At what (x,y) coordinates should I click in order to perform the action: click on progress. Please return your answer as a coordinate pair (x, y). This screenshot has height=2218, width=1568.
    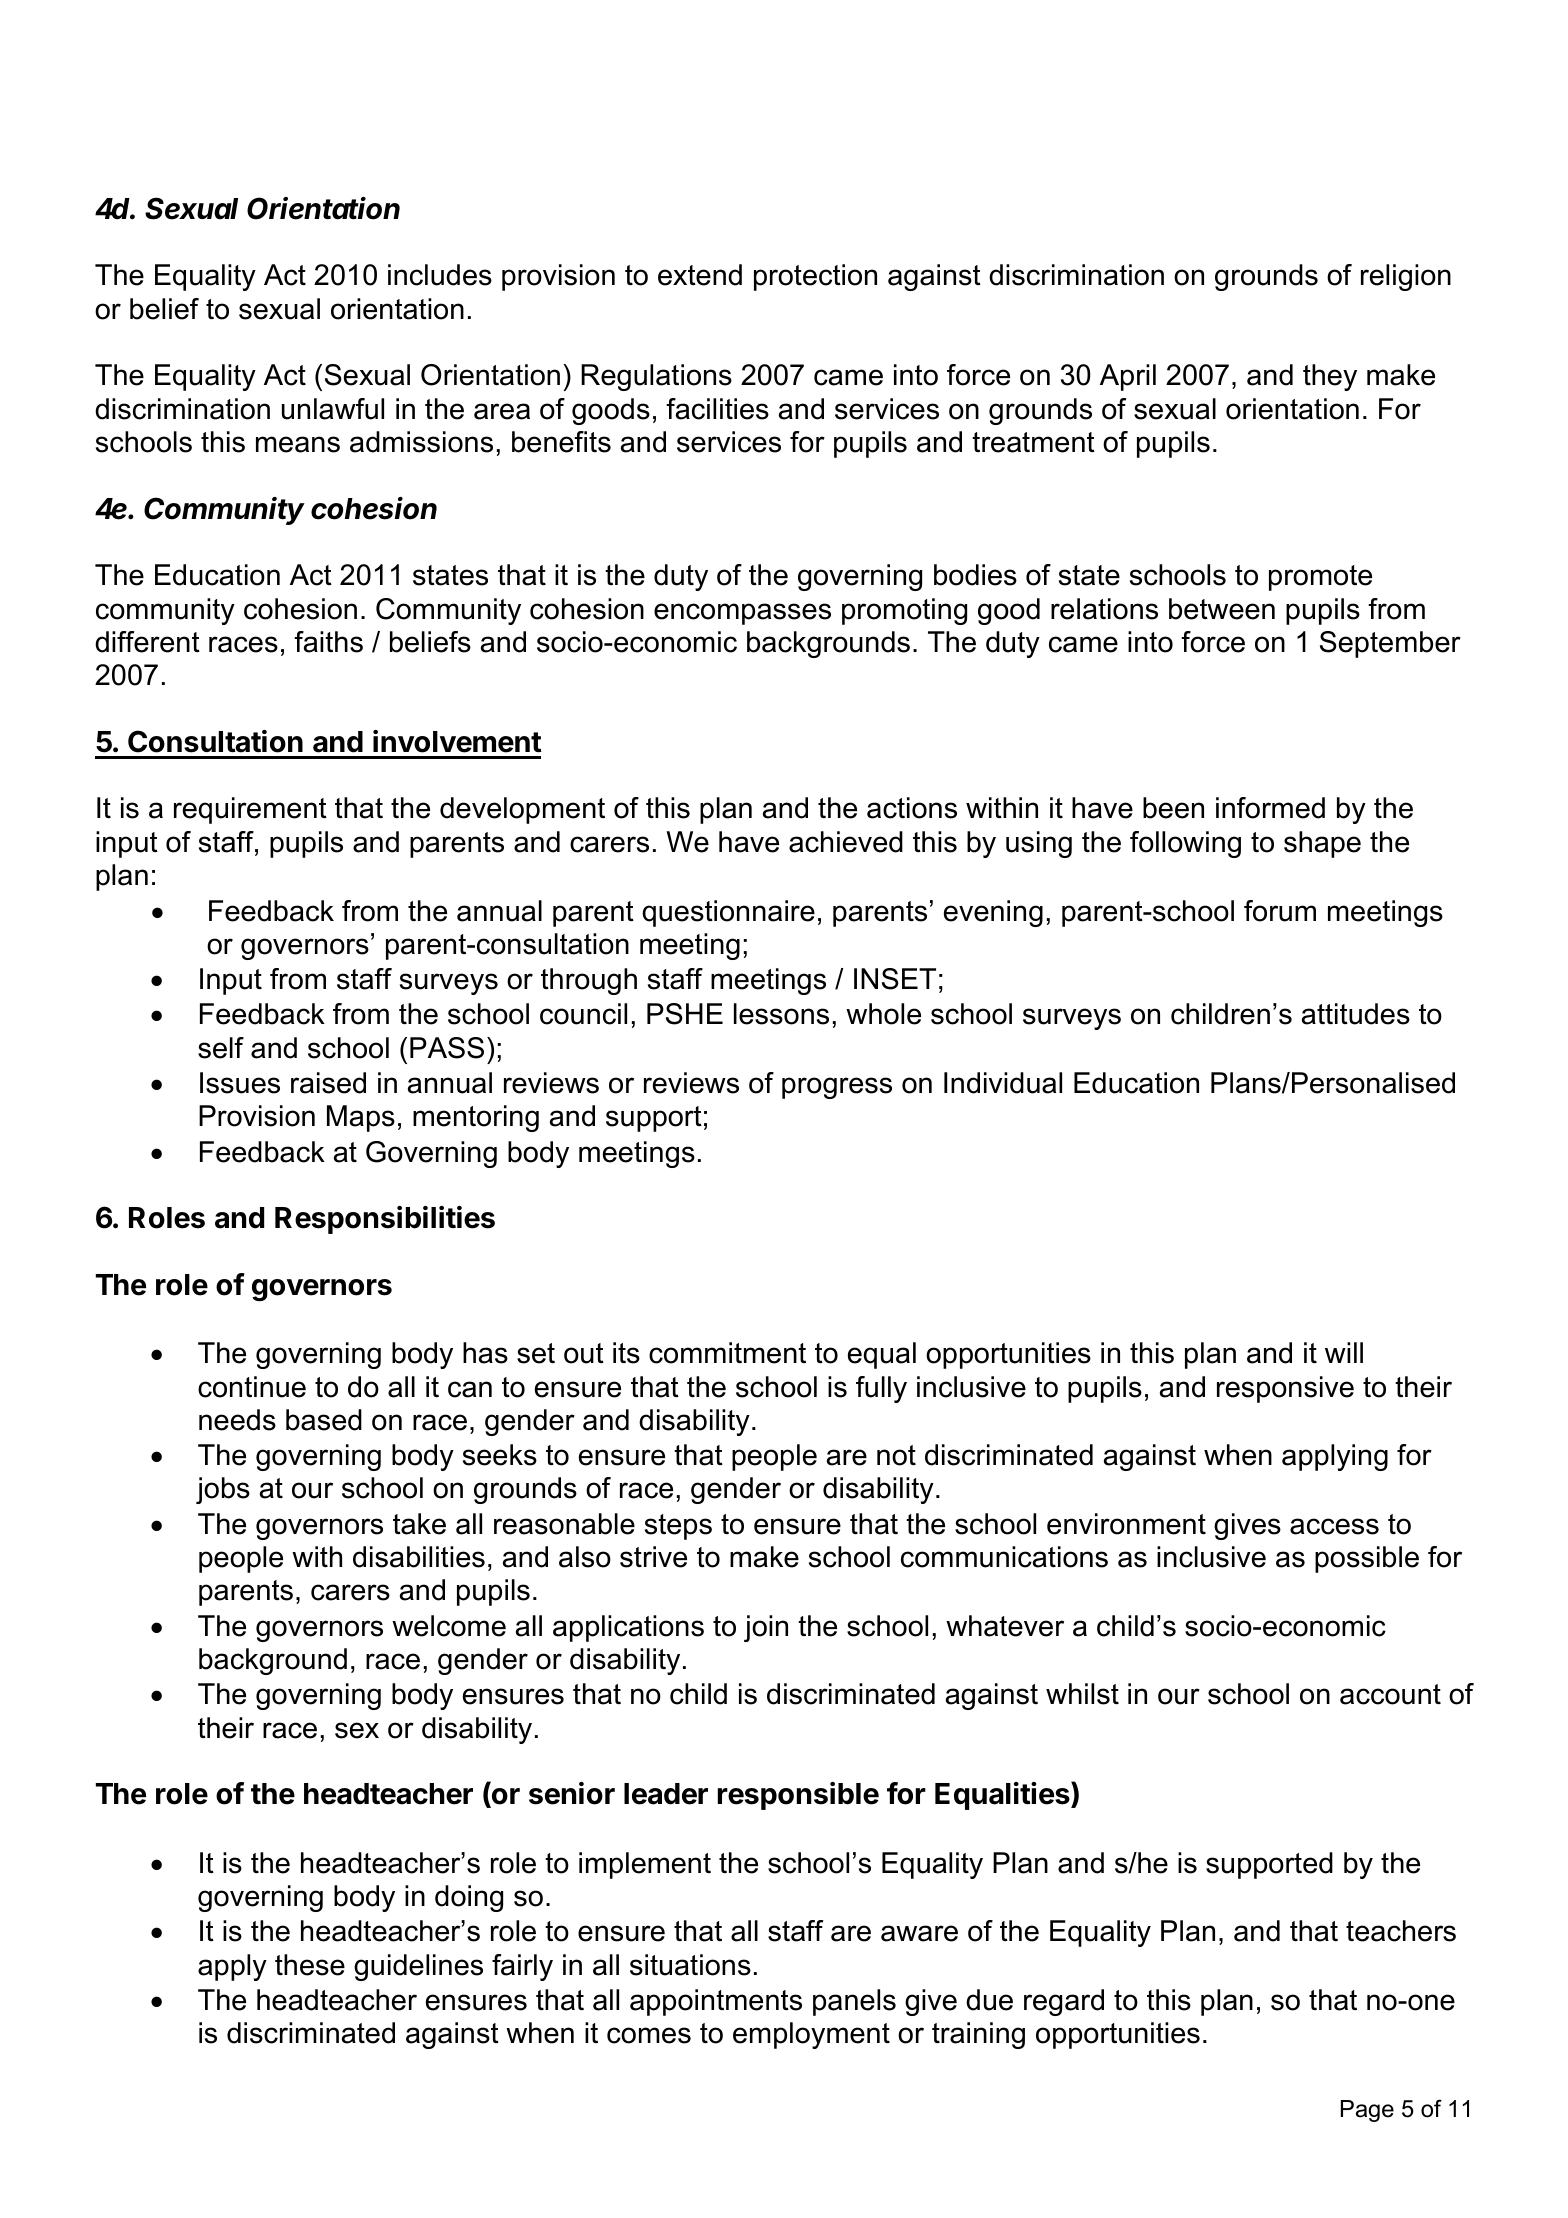
    Looking at the image, I should click on (837, 1088).
